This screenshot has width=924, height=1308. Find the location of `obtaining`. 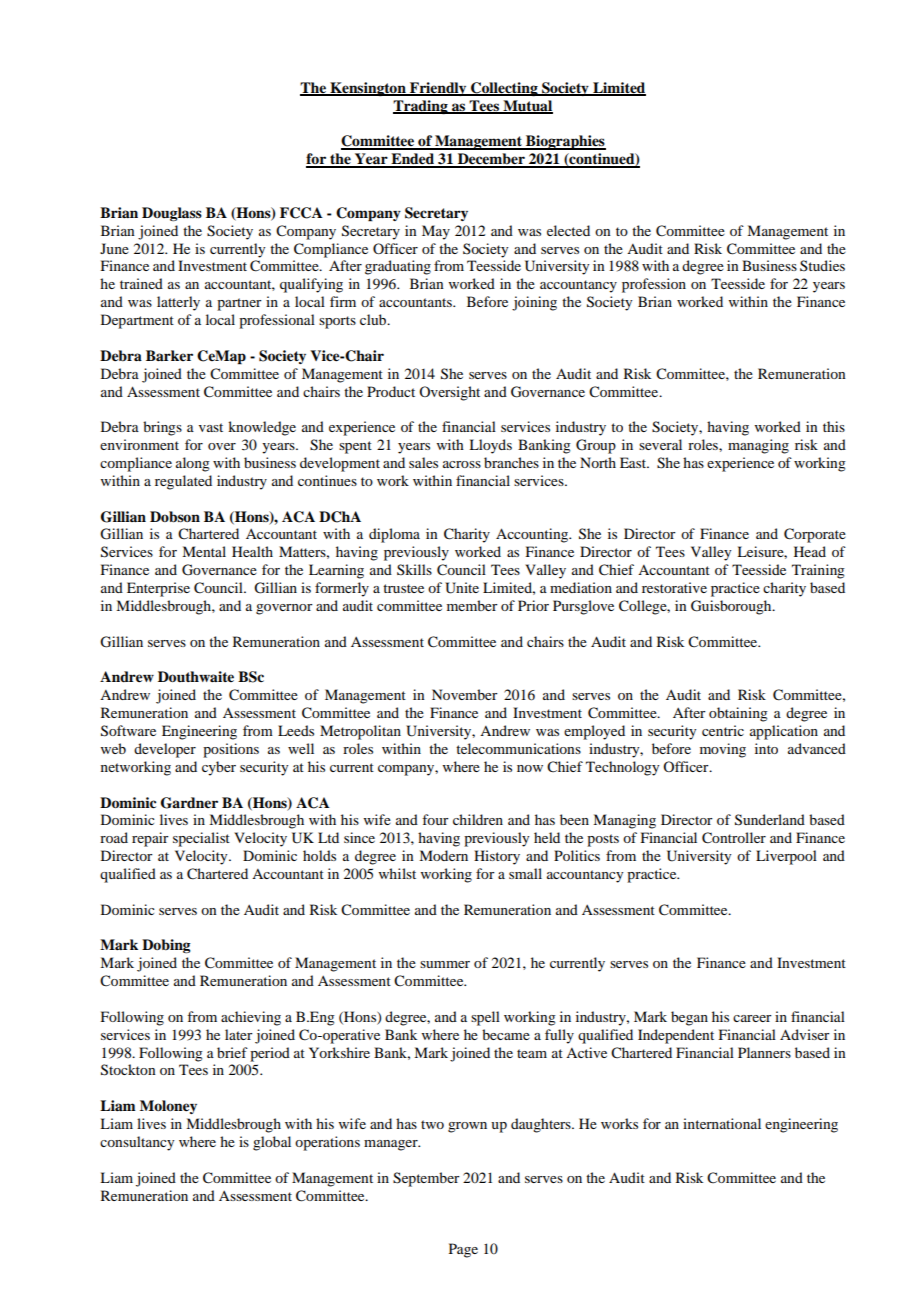

obtaining is located at coordinates (738, 714).
